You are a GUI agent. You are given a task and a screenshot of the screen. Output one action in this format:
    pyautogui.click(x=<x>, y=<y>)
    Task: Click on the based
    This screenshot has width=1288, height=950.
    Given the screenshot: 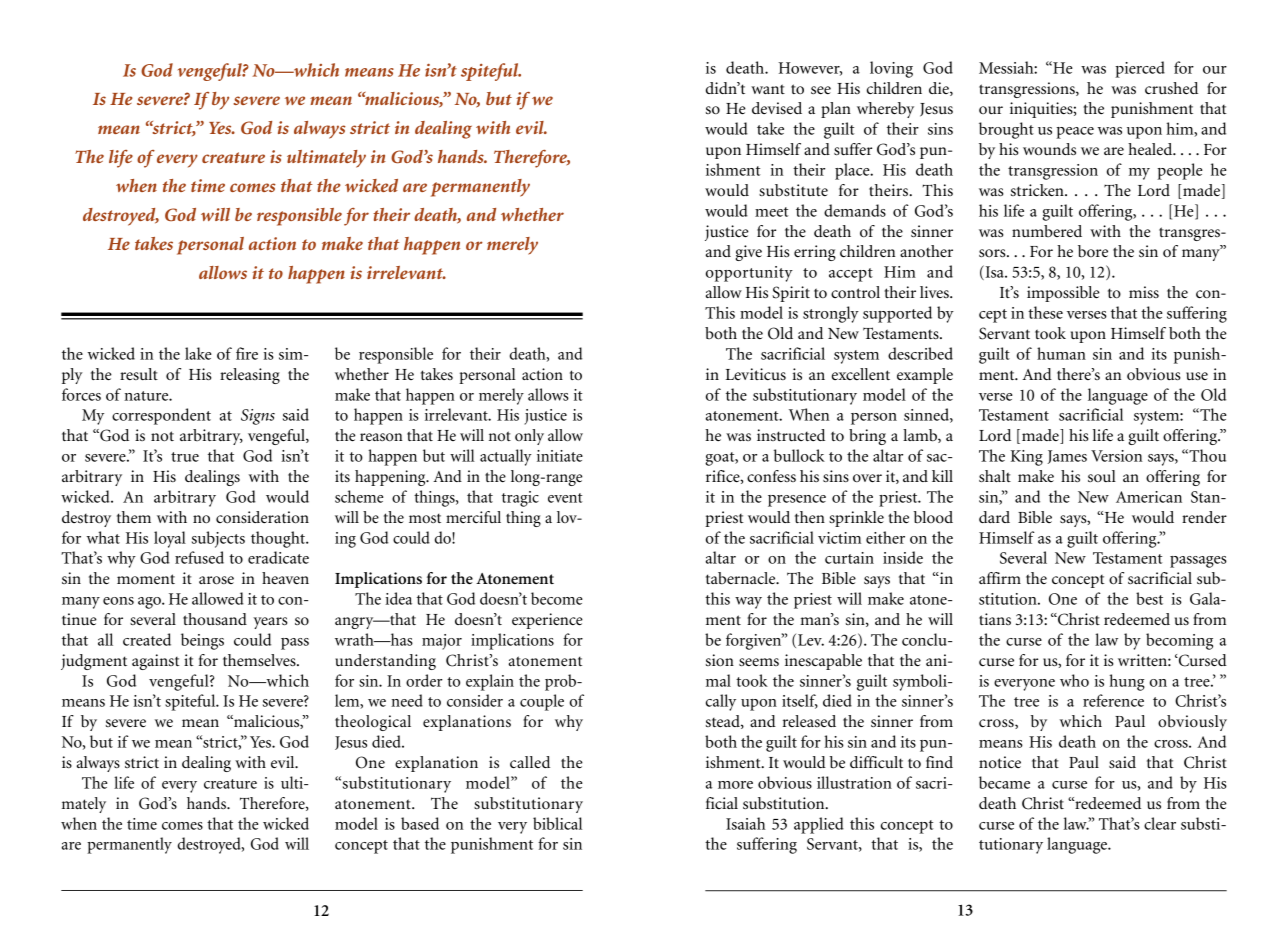 What is the action you would take?
    pyautogui.click(x=420, y=823)
